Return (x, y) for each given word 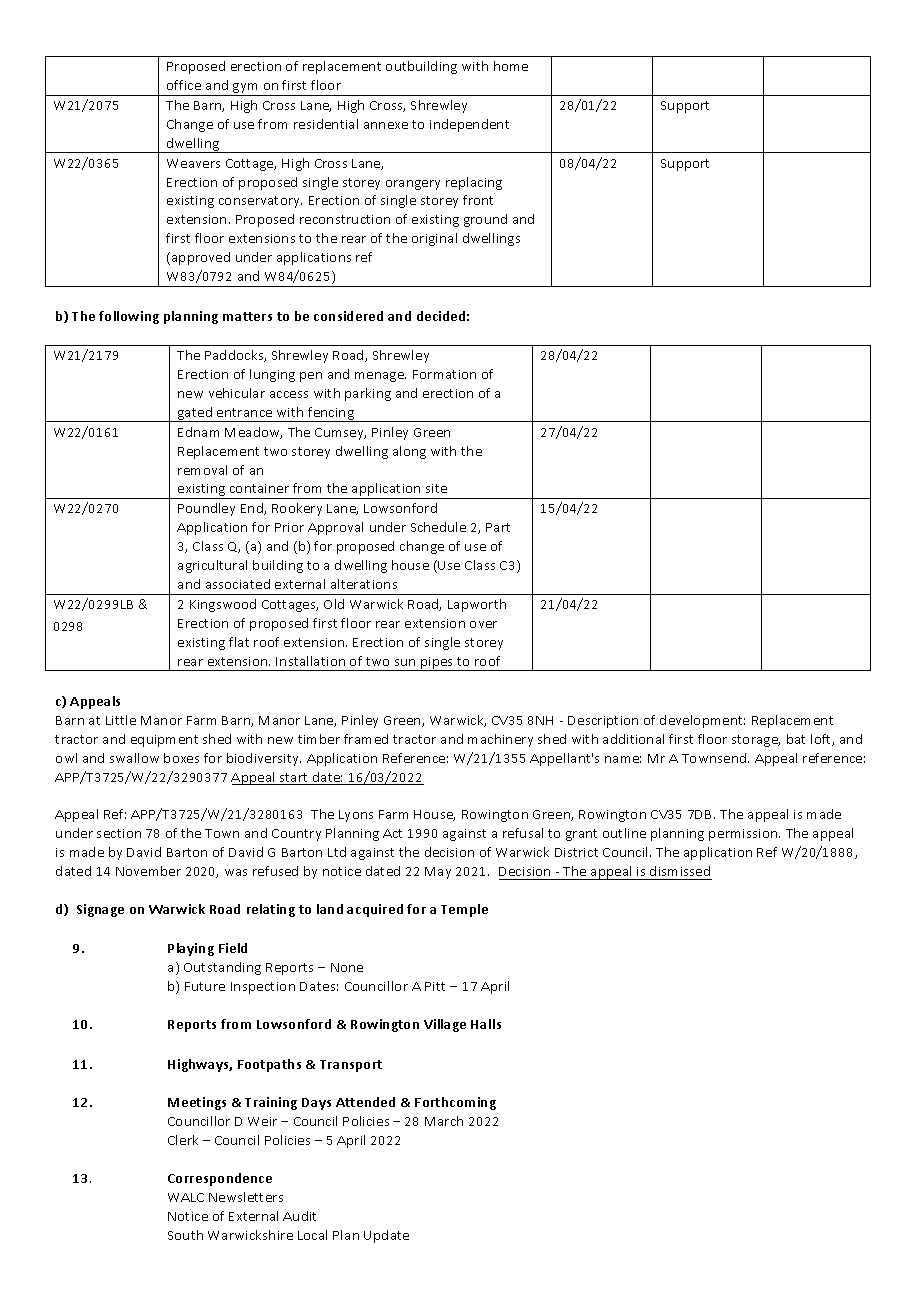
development (702, 721)
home (511, 66)
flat (239, 642)
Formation (444, 374)
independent (469, 125)
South (185, 1235)
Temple (464, 910)
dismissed (680, 873)
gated (195, 414)
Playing (191, 949)
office (184, 85)
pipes (437, 664)
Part (498, 527)
